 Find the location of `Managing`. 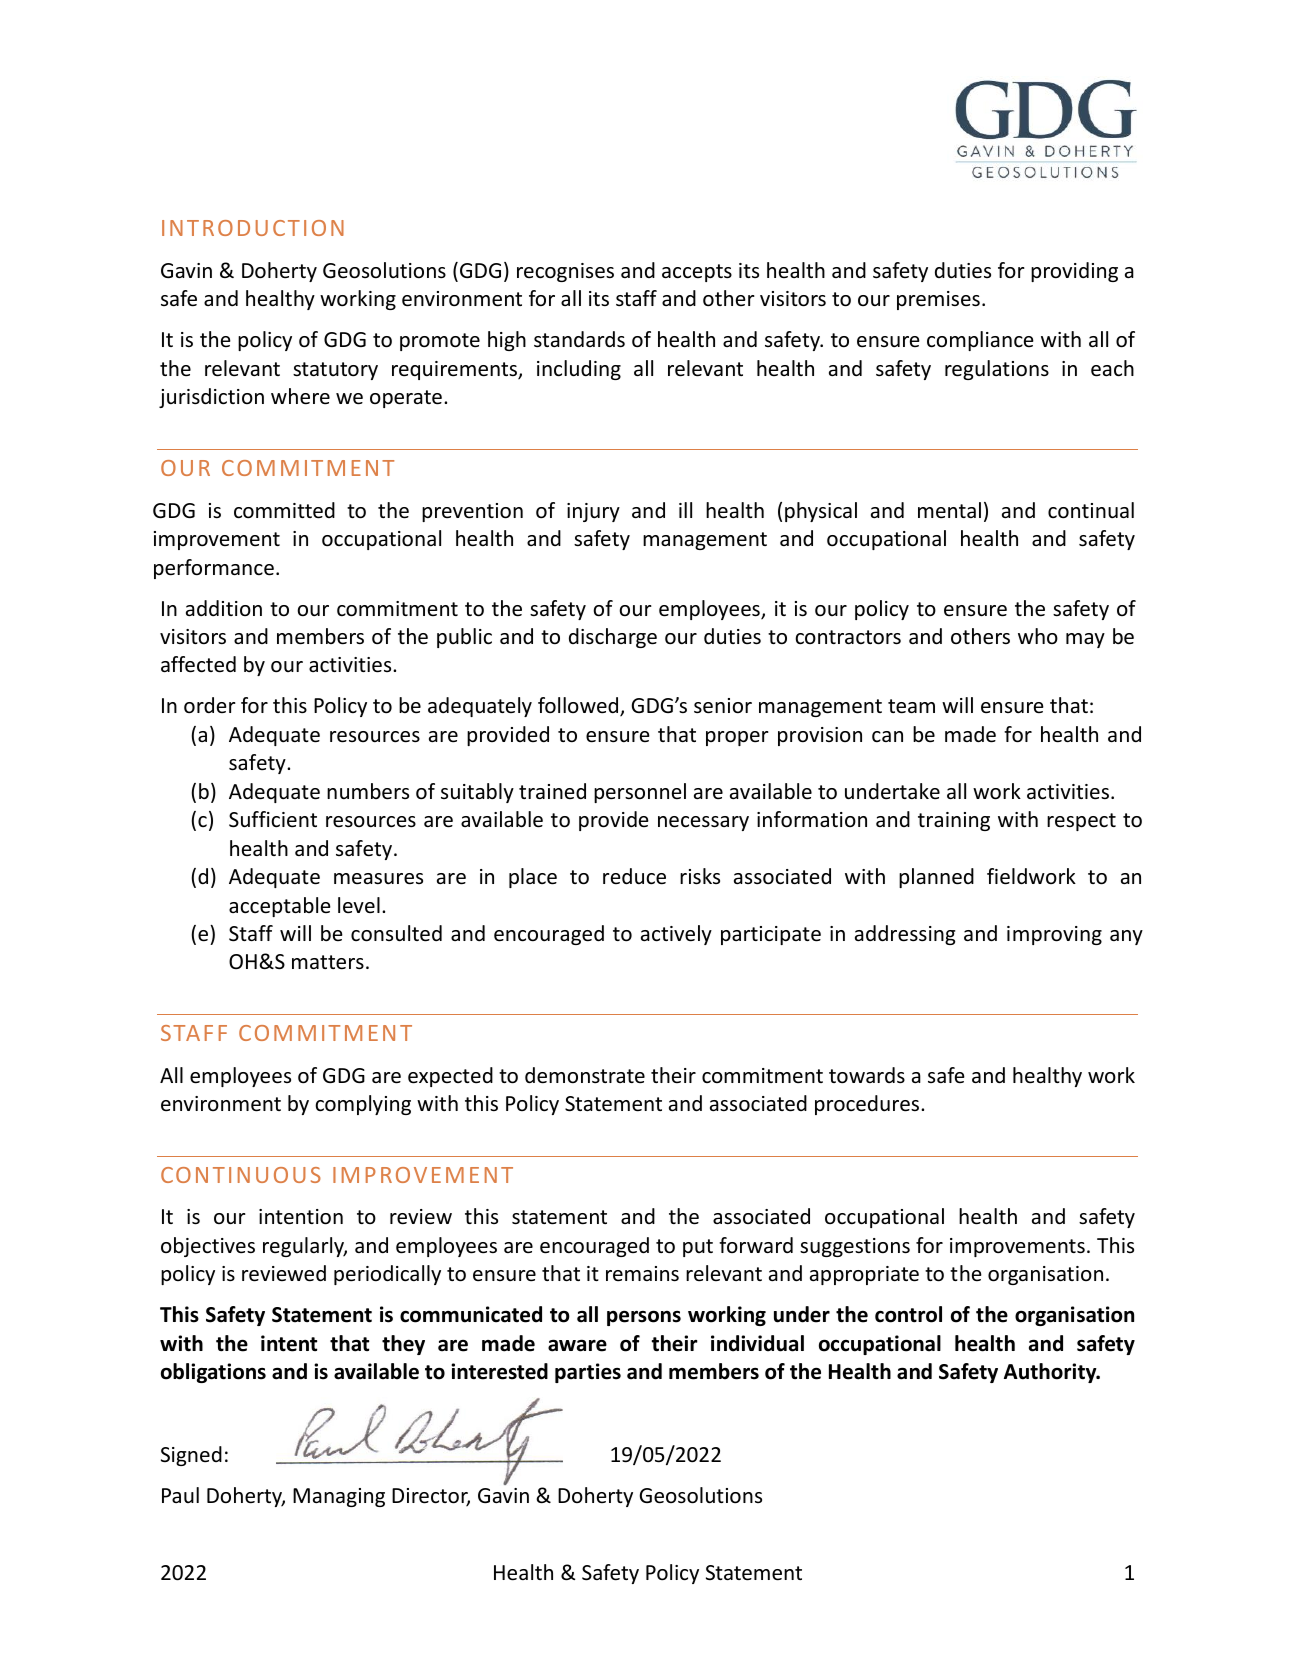

Managing is located at coordinates (339, 1497).
